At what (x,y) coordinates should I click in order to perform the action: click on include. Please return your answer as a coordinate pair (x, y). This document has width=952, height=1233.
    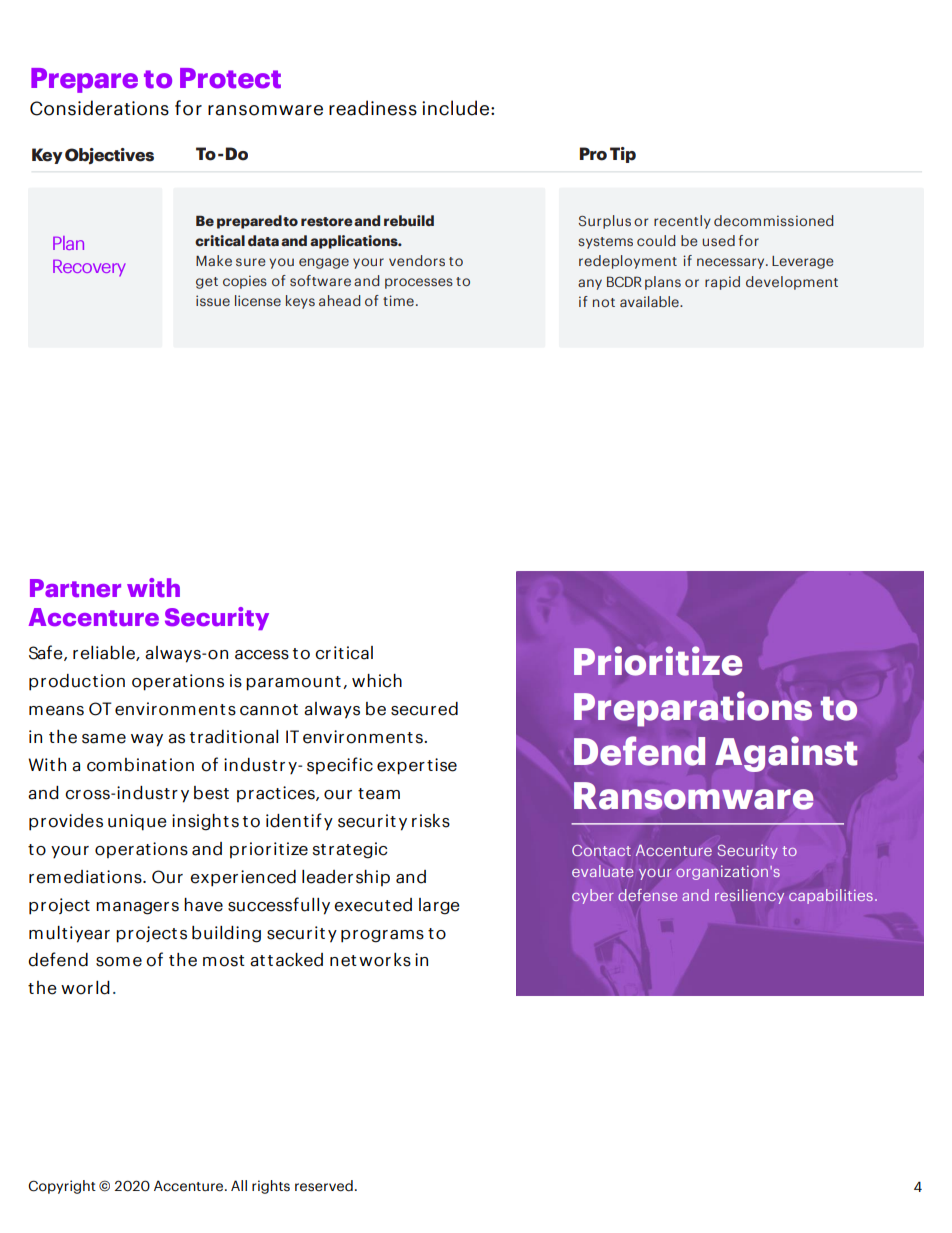
    Looking at the image, I should click on (455, 108).
